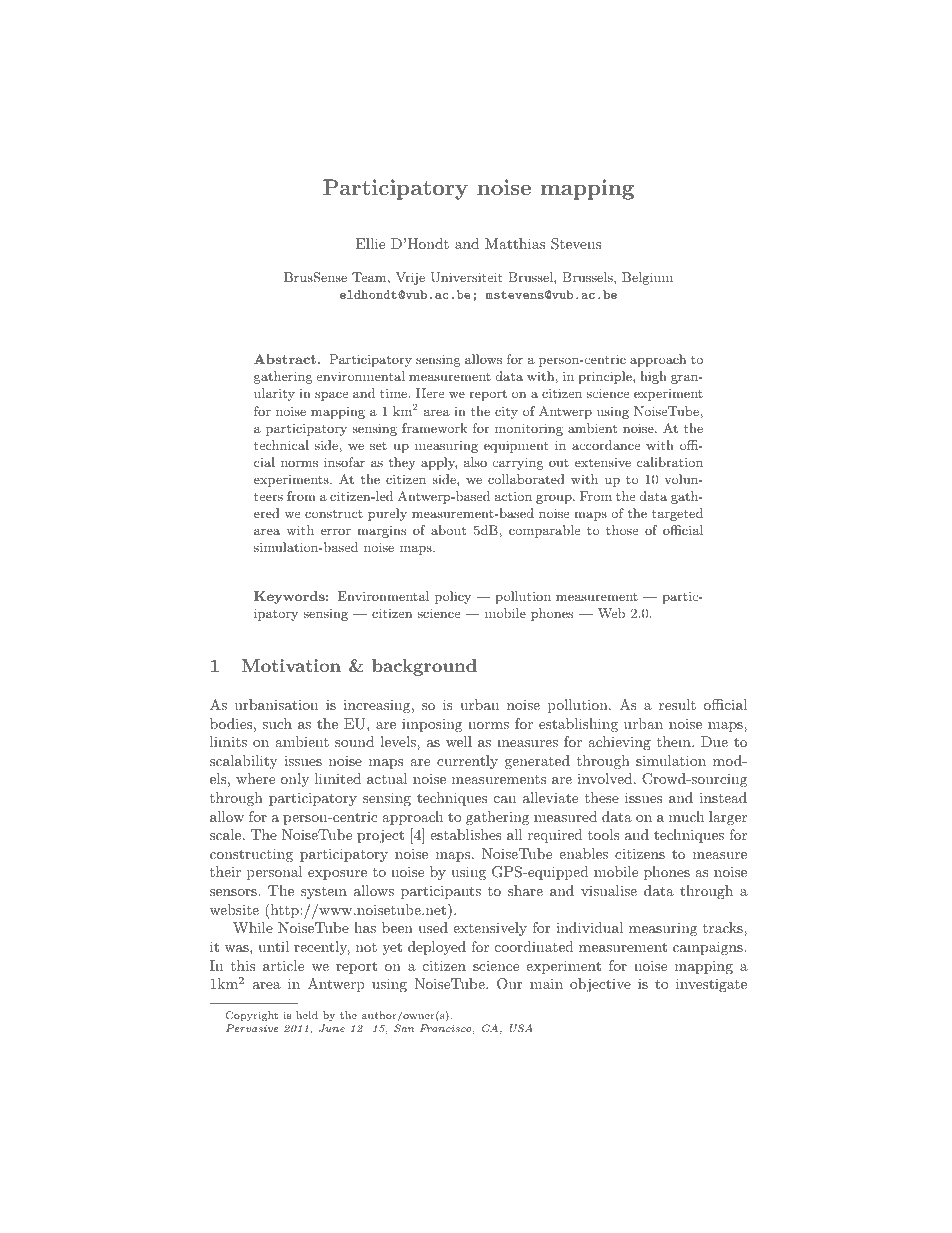 The image size is (952, 1233). I want to click on Belgium, so click(647, 278).
